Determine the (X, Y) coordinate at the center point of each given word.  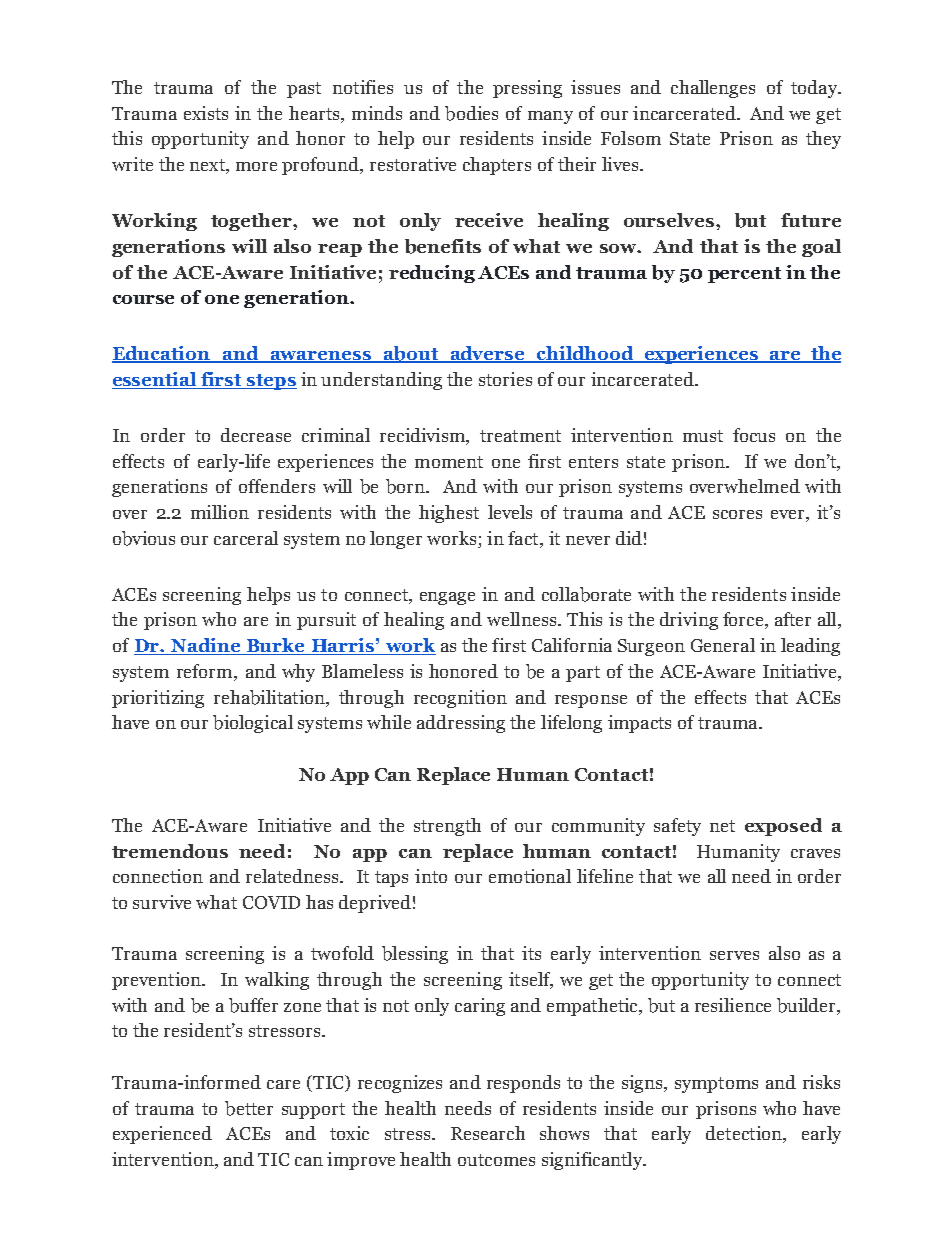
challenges (713, 89)
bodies (471, 113)
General (723, 645)
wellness (521, 619)
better (249, 1108)
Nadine (205, 646)
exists (206, 113)
